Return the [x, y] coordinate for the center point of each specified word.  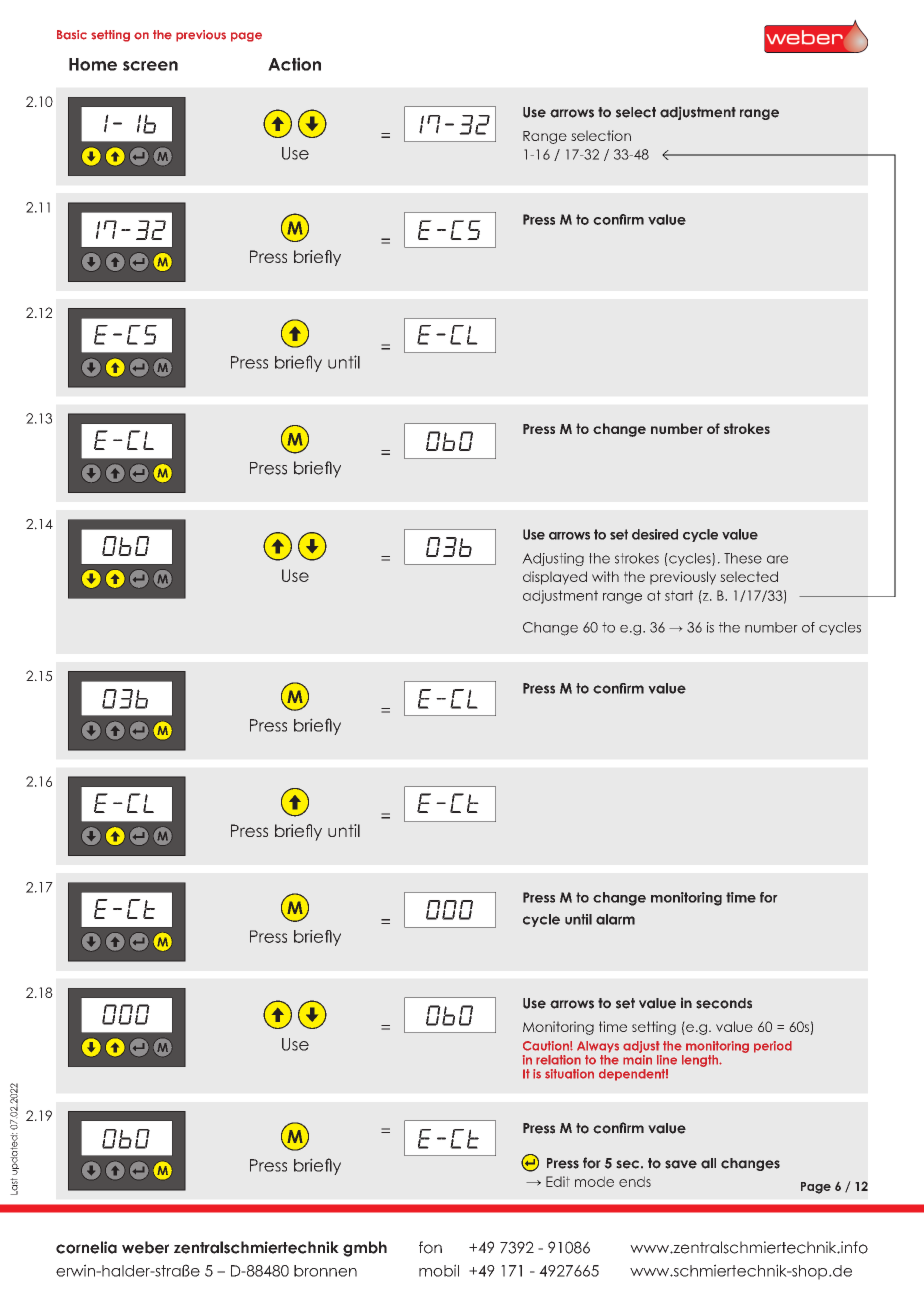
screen [150, 66]
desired [655, 534]
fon [430, 1247]
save [681, 1164]
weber [145, 1247]
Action [294, 64]
